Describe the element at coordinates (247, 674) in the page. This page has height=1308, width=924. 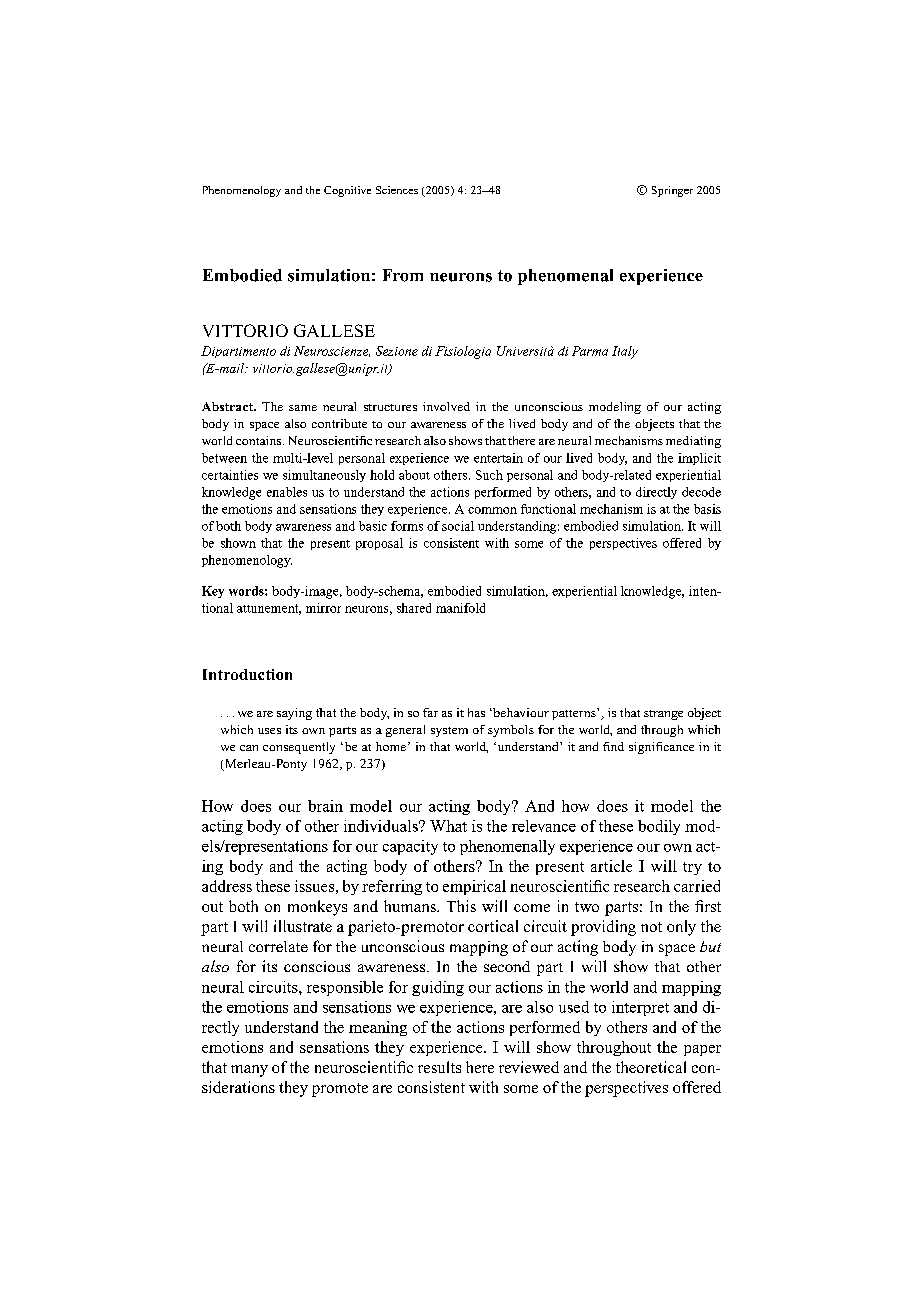
I see `Introduction` at that location.
